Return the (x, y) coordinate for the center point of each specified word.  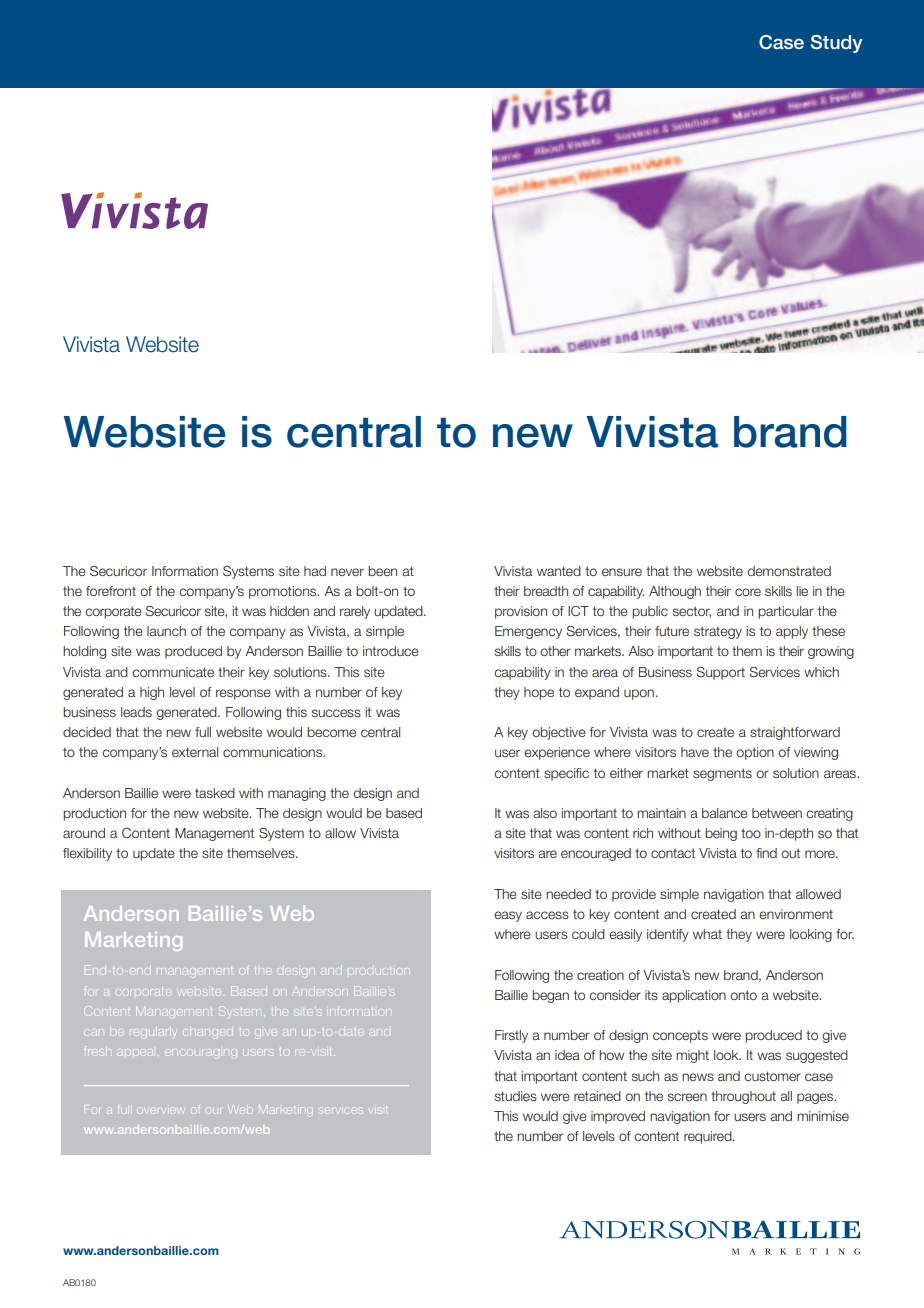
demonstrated (789, 571)
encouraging (201, 1052)
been (382, 571)
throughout (743, 1097)
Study (837, 44)
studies (516, 1096)
